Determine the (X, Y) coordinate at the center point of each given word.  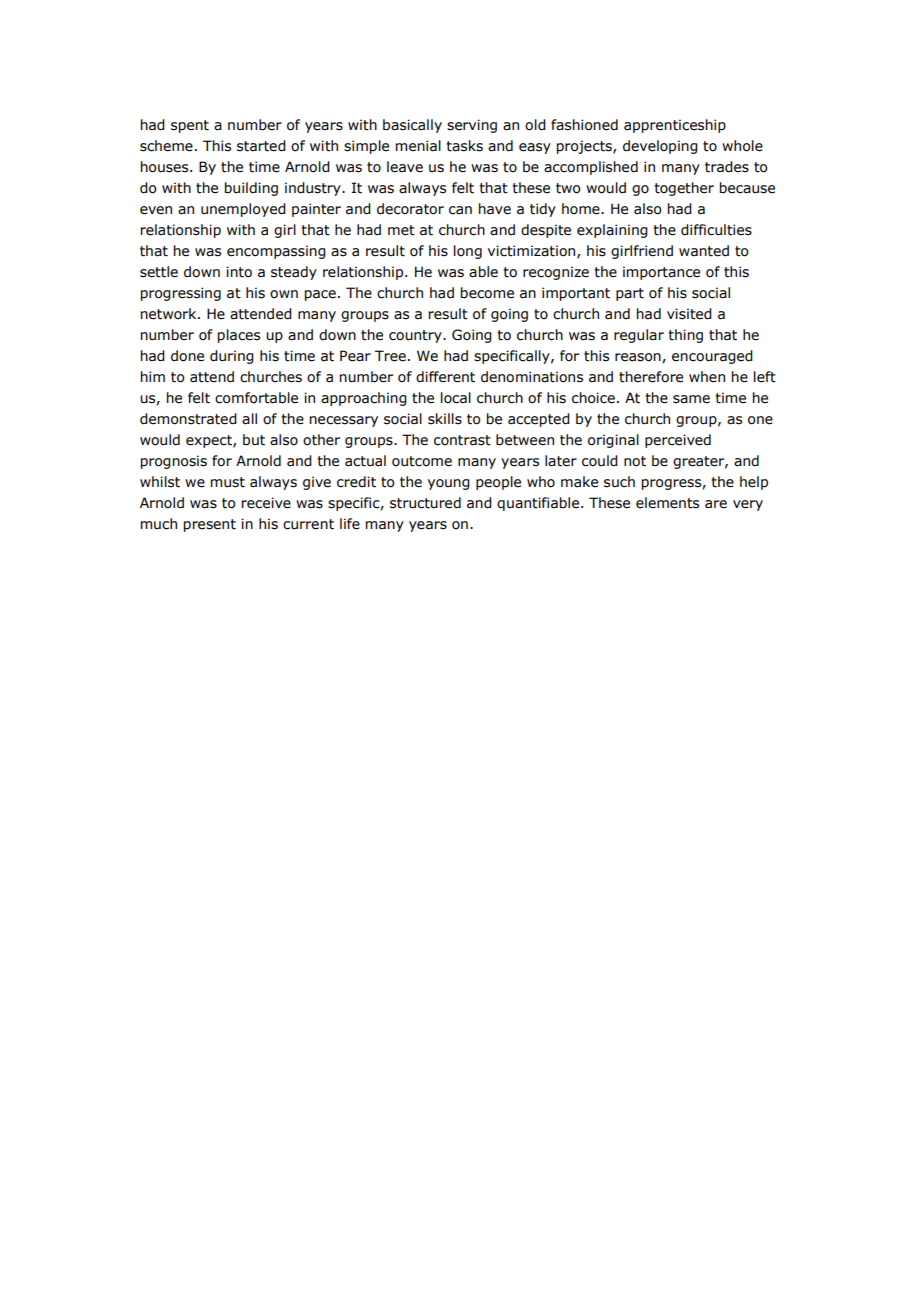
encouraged (712, 357)
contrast (462, 440)
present (210, 525)
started (261, 146)
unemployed (243, 210)
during (232, 357)
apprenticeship (675, 126)
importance (661, 273)
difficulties (716, 230)
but (254, 440)
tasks (464, 146)
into (239, 272)
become (487, 293)
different (445, 377)
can (460, 210)
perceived (678, 441)
